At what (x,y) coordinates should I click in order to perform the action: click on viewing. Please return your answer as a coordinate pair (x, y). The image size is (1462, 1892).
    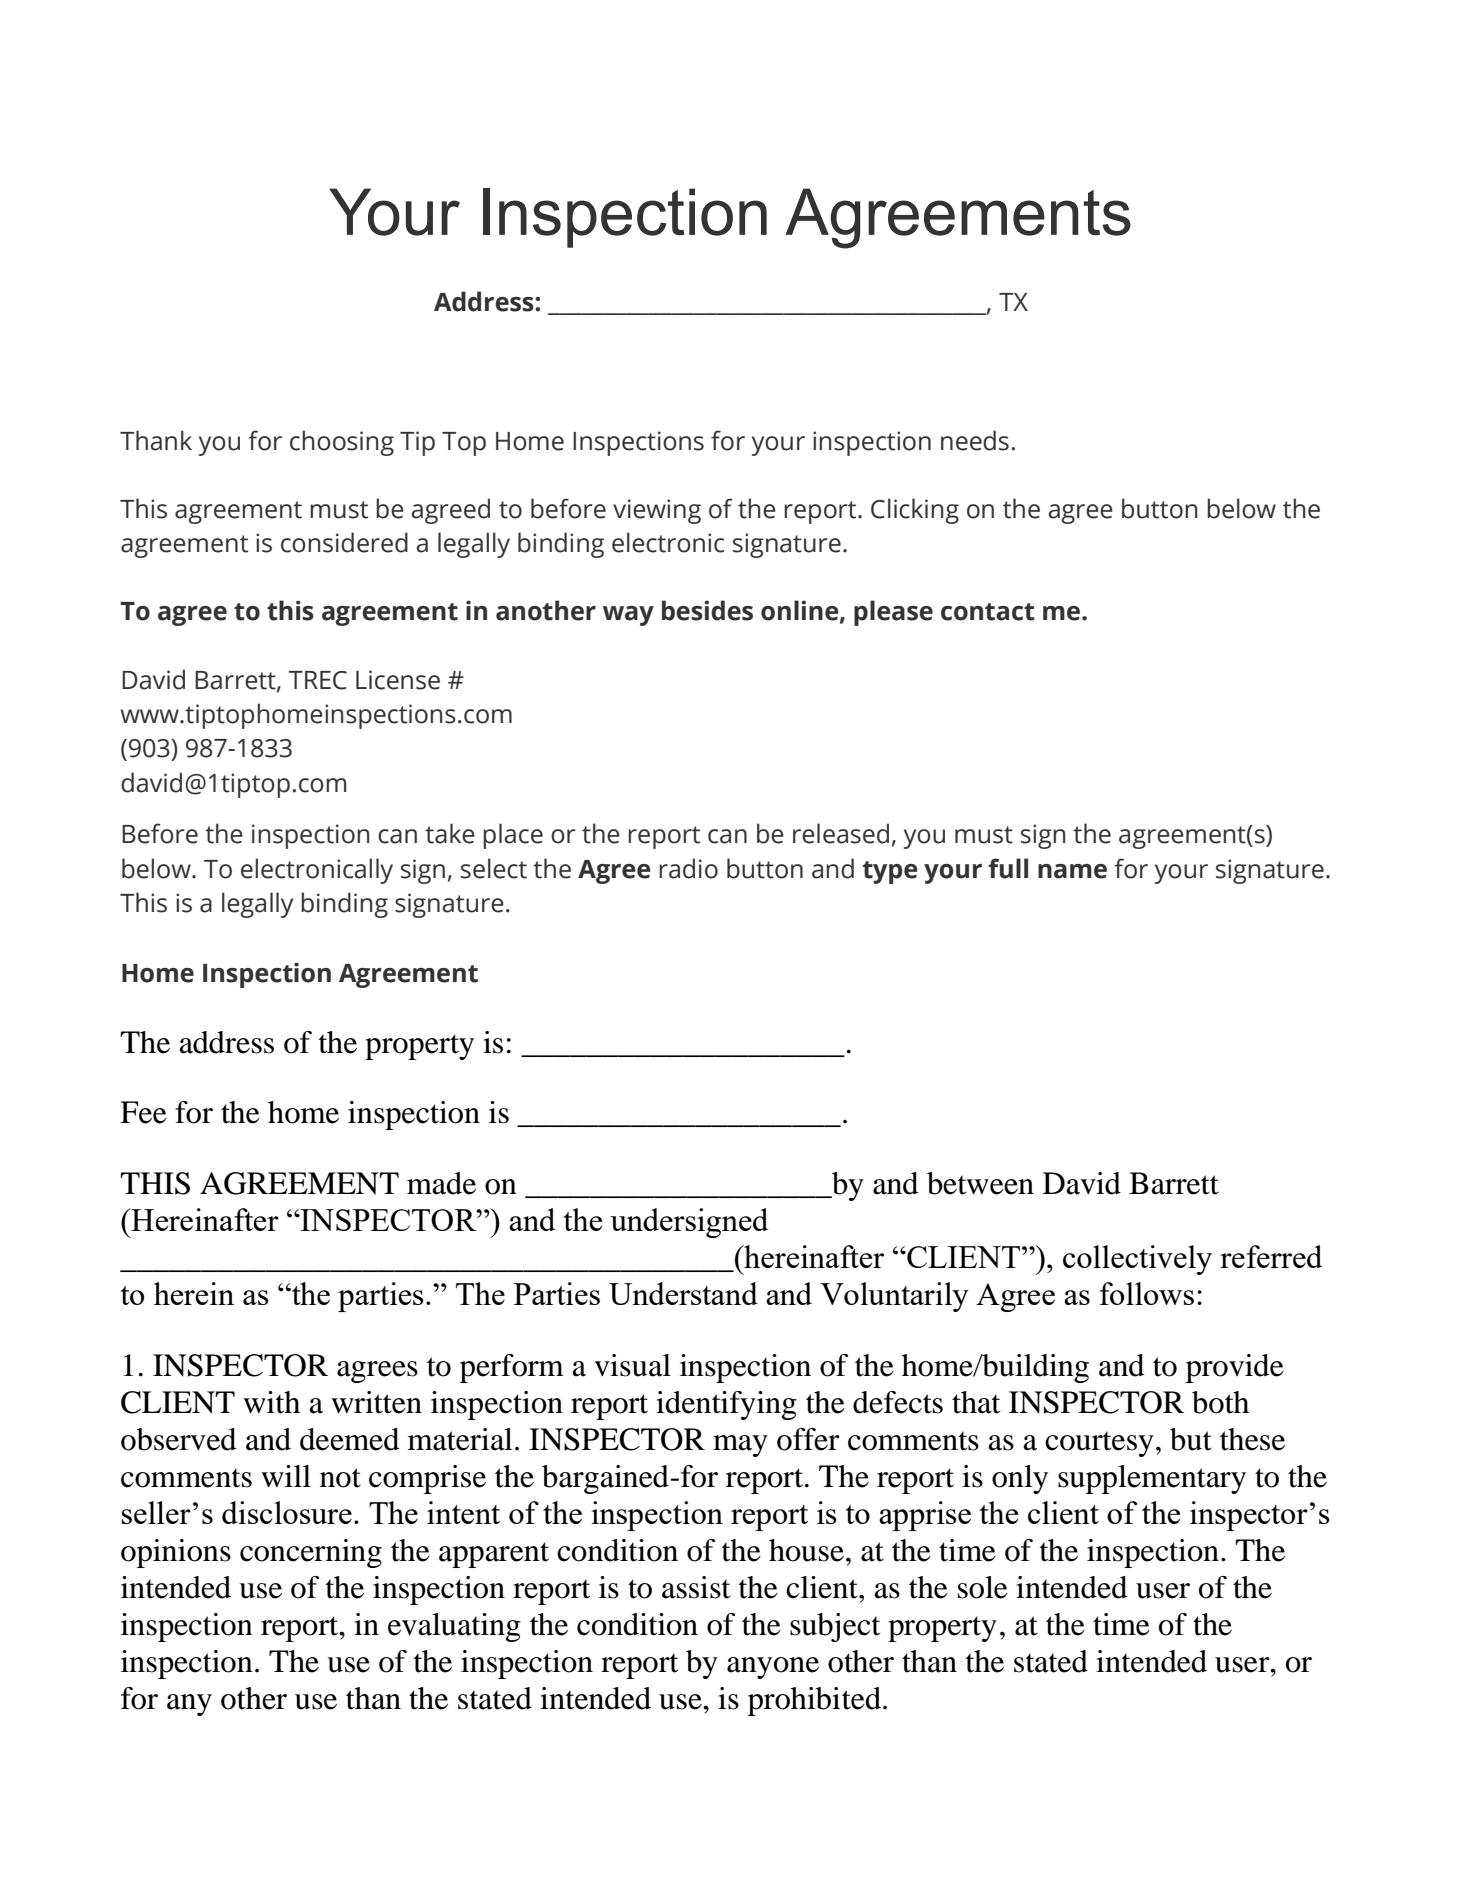
    Looking at the image, I should click on (657, 511).
